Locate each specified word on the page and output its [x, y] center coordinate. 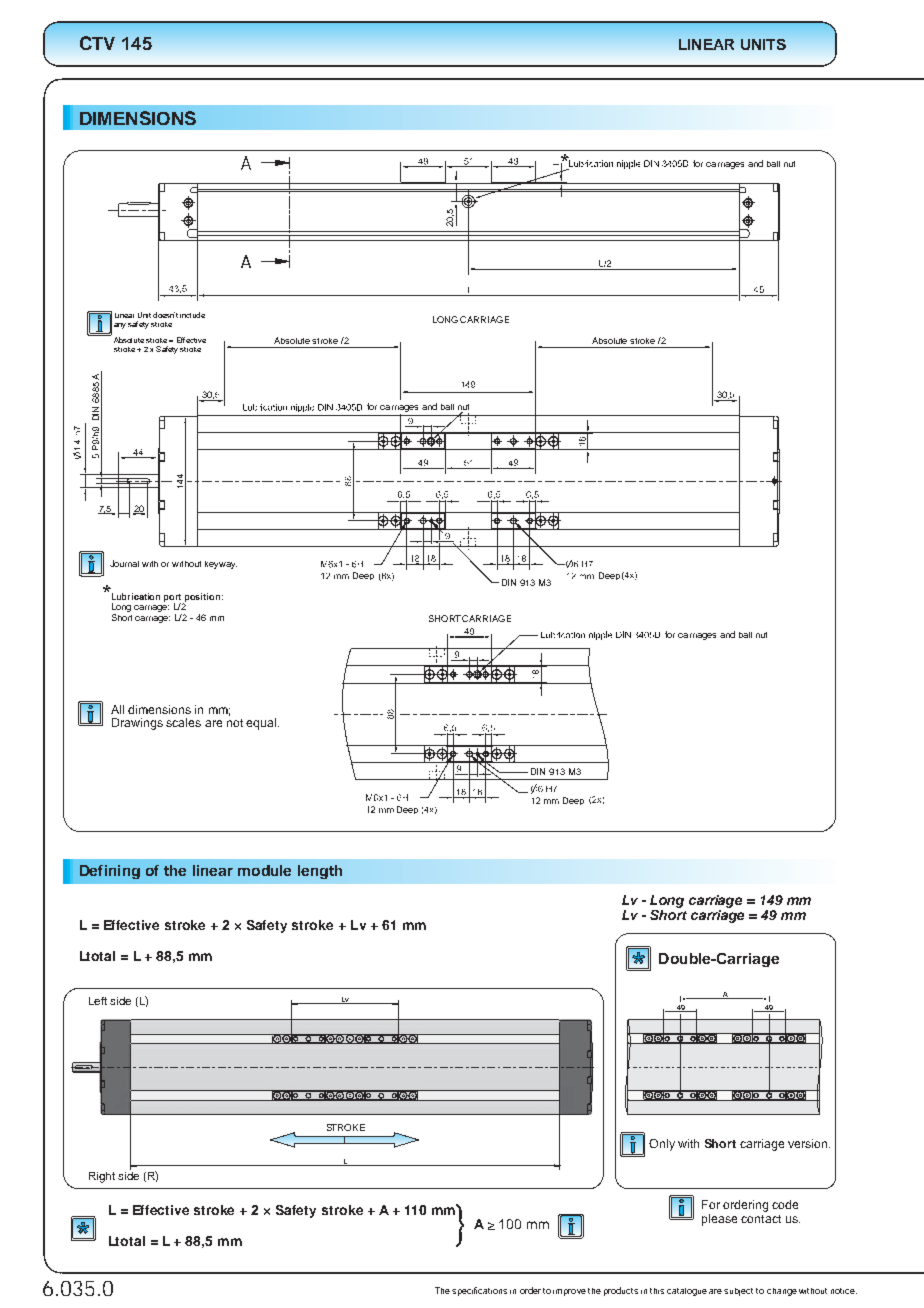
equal [262, 724]
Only [662, 1145]
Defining [110, 872]
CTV [97, 43]
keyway [221, 565]
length [320, 872]
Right [102, 1177]
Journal [124, 563]
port [174, 599]
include [192, 315]
